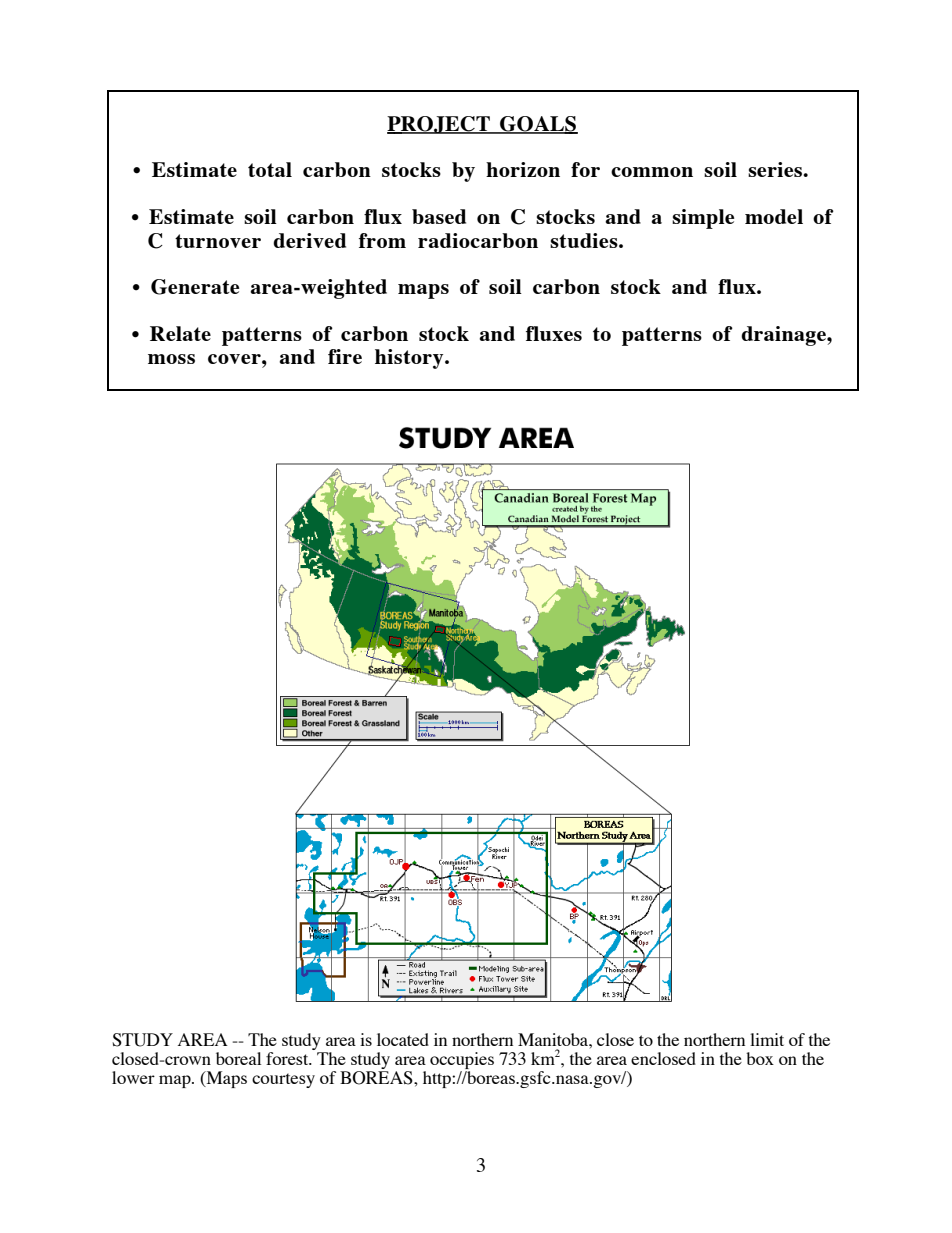 This document has width=952, height=1233. I want to click on history, so click(410, 359).
